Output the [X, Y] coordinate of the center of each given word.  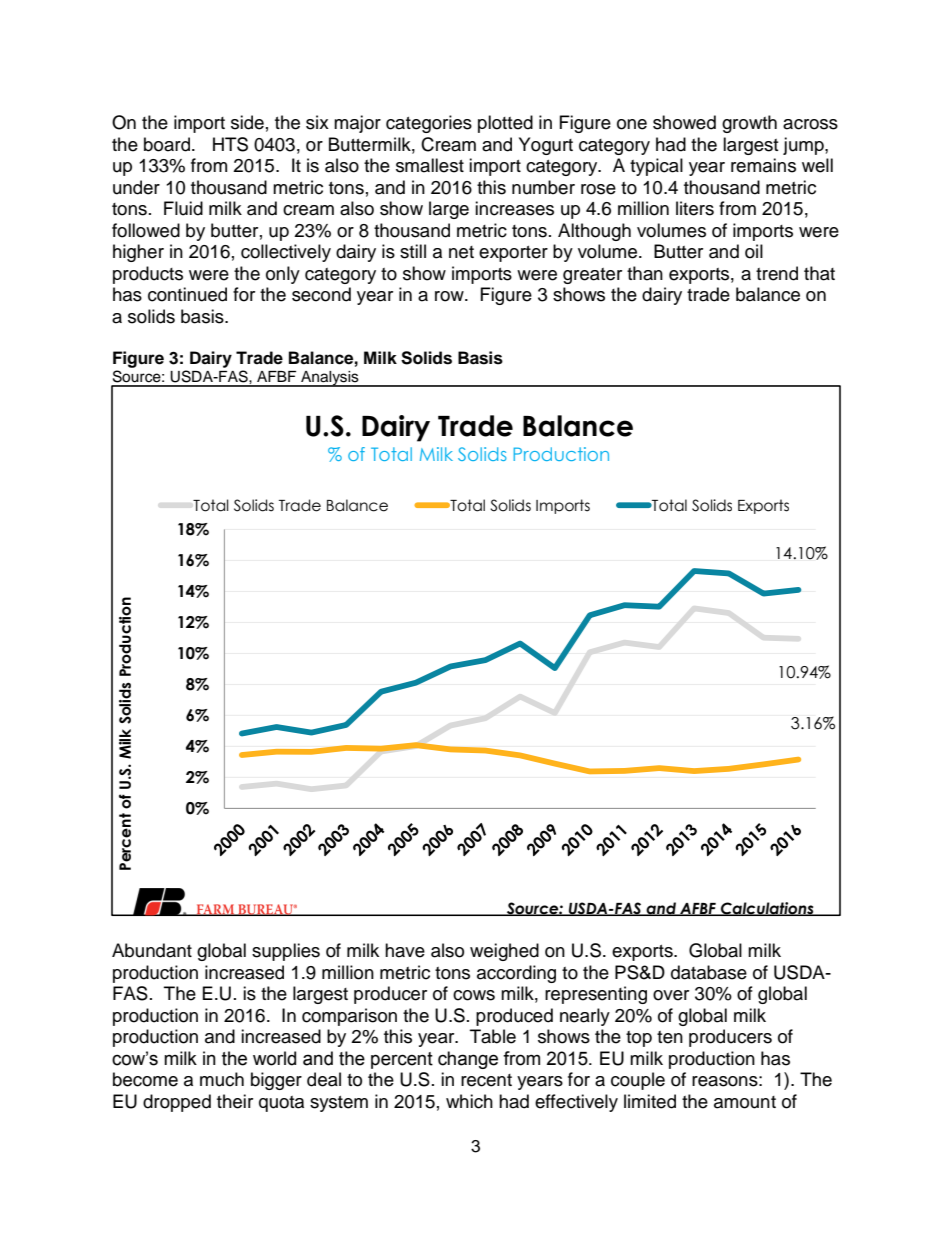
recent [486, 1080]
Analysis [330, 379]
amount [745, 1102]
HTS [230, 144]
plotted [505, 124]
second [321, 294]
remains [763, 165]
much [222, 1079]
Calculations [767, 909]
